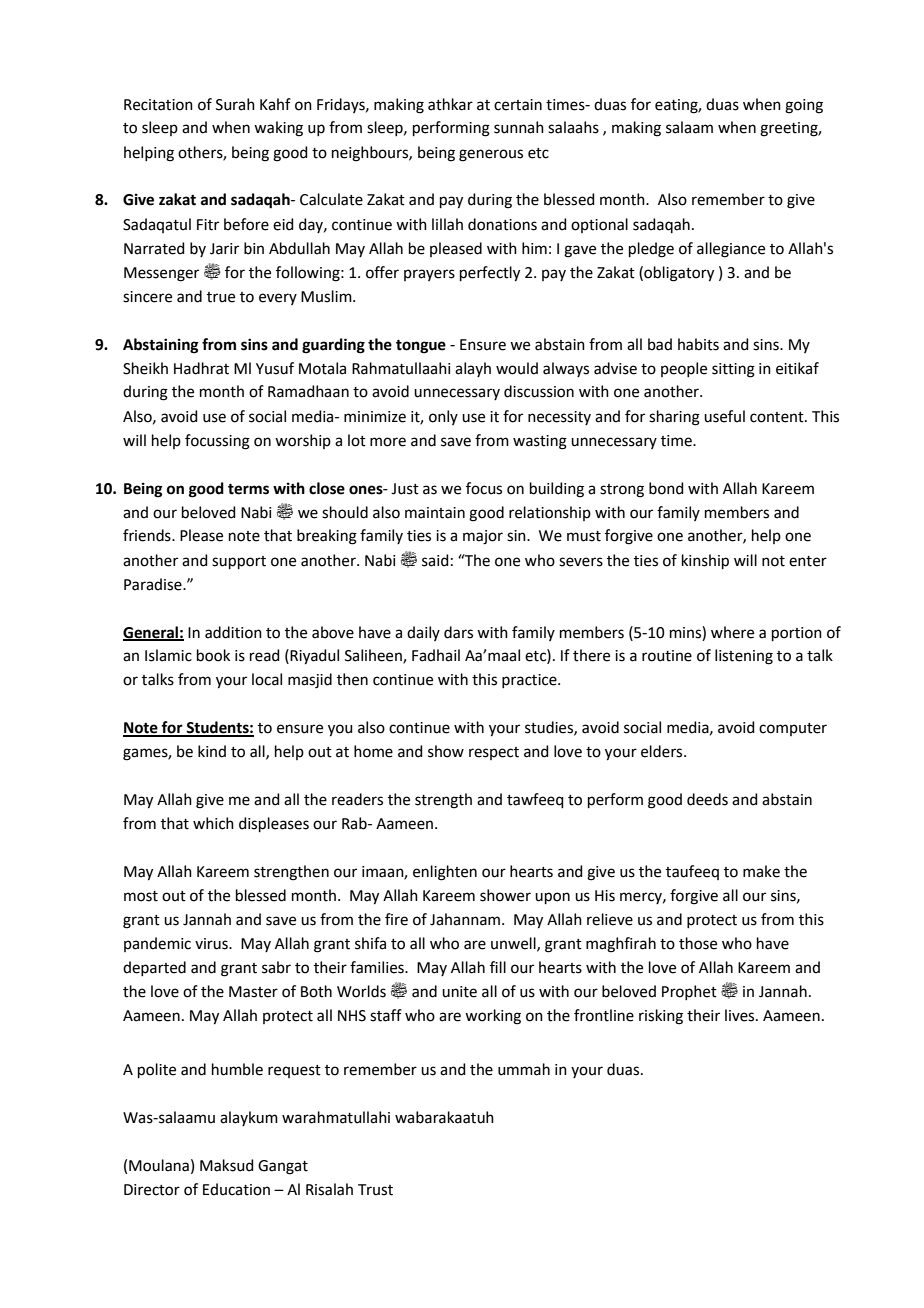  What do you see at coordinates (213, 823) in the screenshot?
I see `which` at bounding box center [213, 823].
